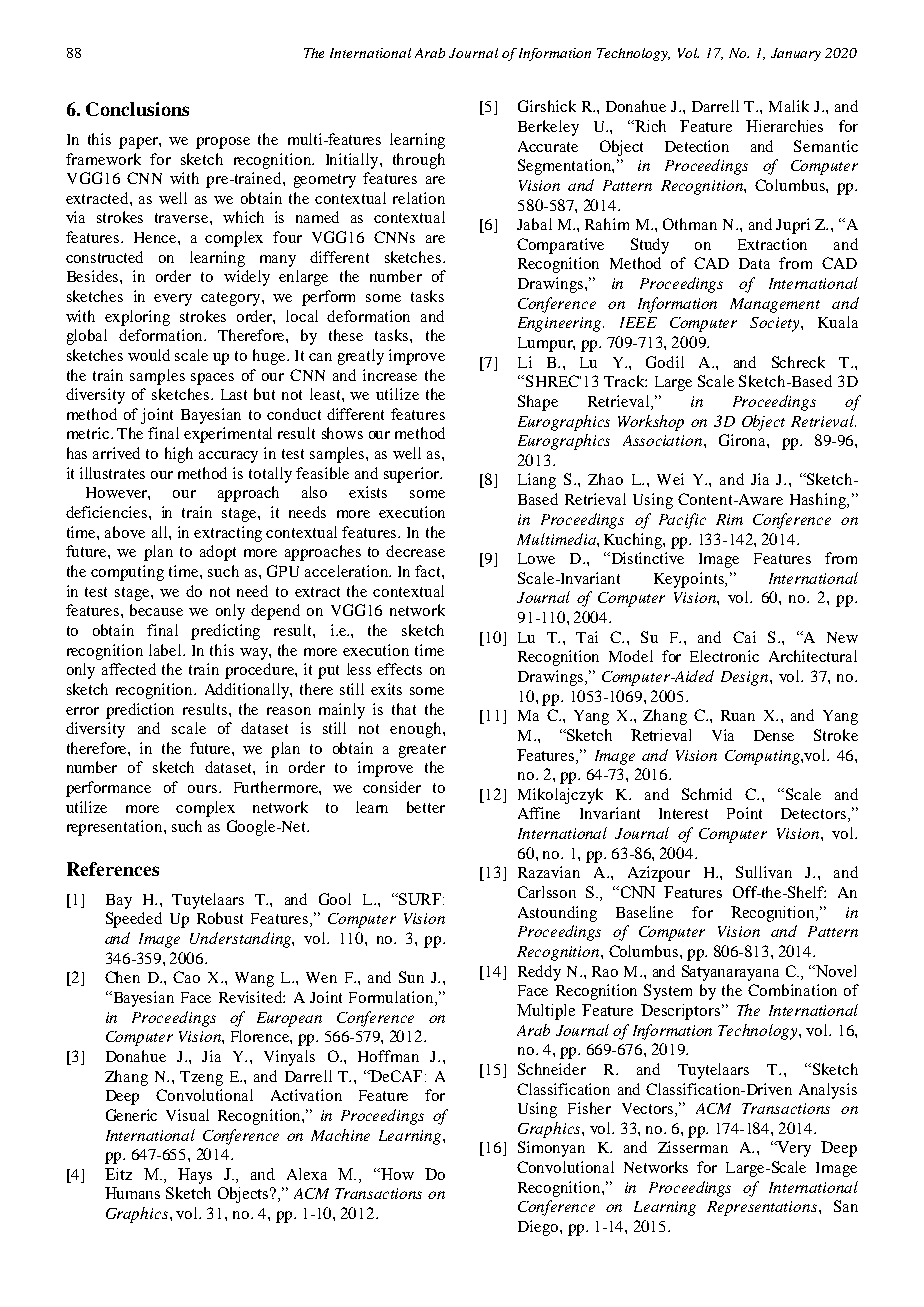  Describe the element at coordinates (137, 109) in the screenshot. I see `Conclusions` at that location.
